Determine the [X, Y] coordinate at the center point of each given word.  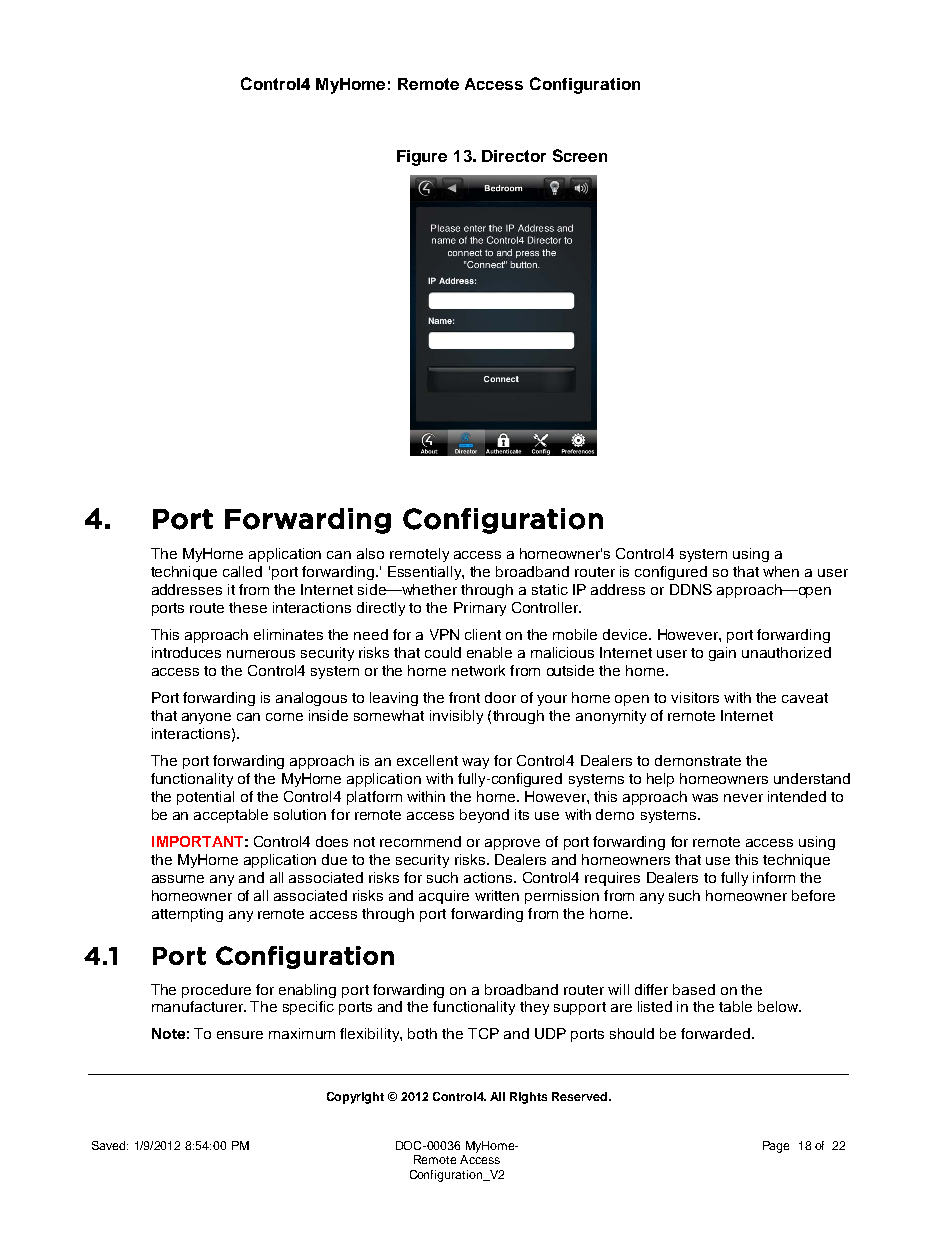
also [370, 553]
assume [178, 879]
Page [776, 1147]
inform [774, 877]
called [242, 571]
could [443, 652]
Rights [528, 1098]
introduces [186, 652]
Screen [580, 155]
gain [722, 654]
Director [514, 156]
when [781, 571]
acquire [444, 897]
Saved [110, 1145]
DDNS [691, 589]
